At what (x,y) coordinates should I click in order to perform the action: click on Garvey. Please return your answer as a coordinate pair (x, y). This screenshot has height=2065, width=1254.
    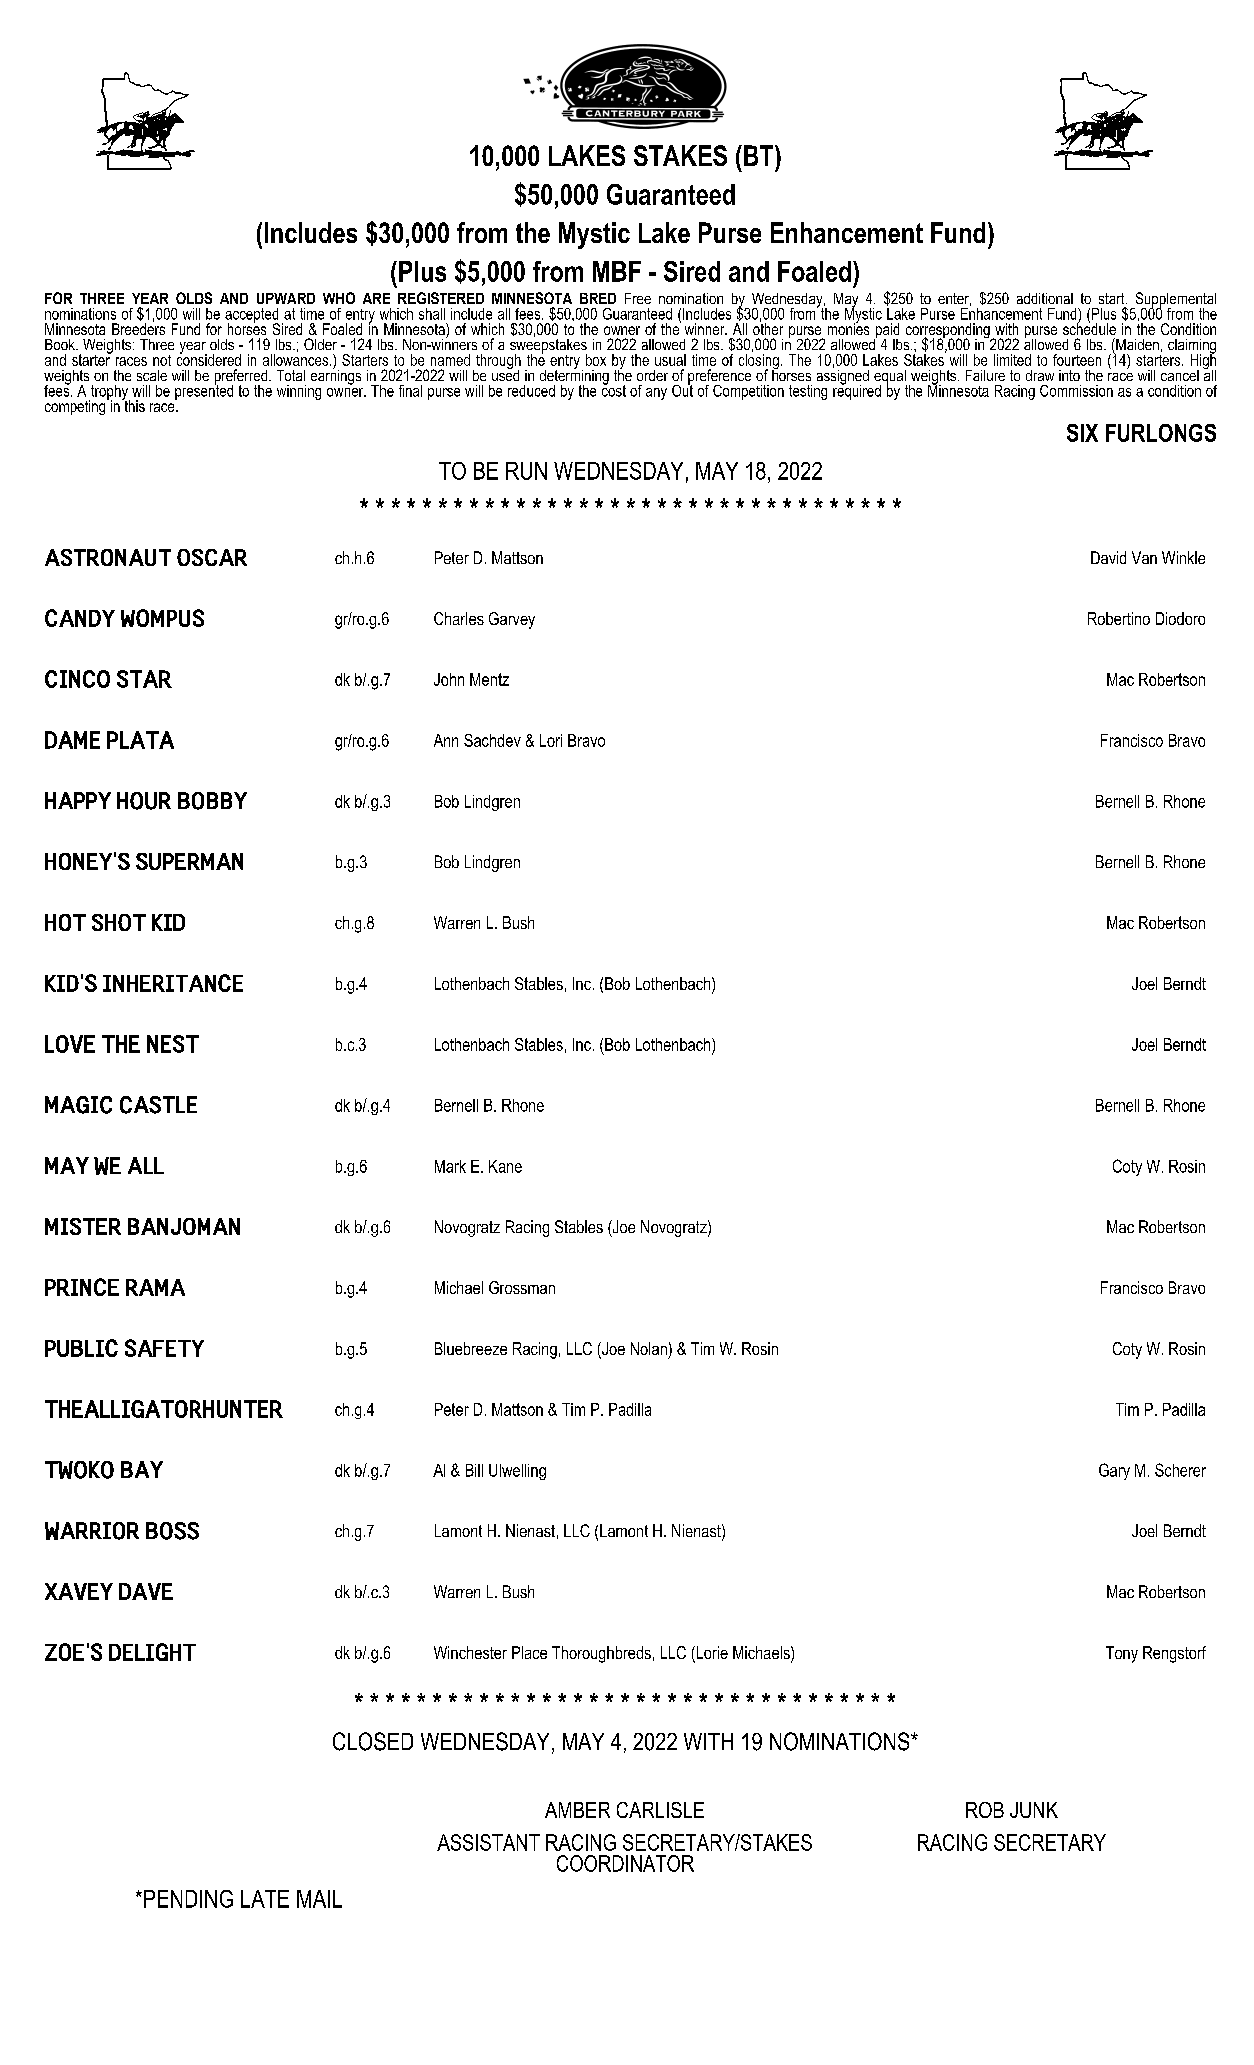
    Looking at the image, I should click on (512, 620).
